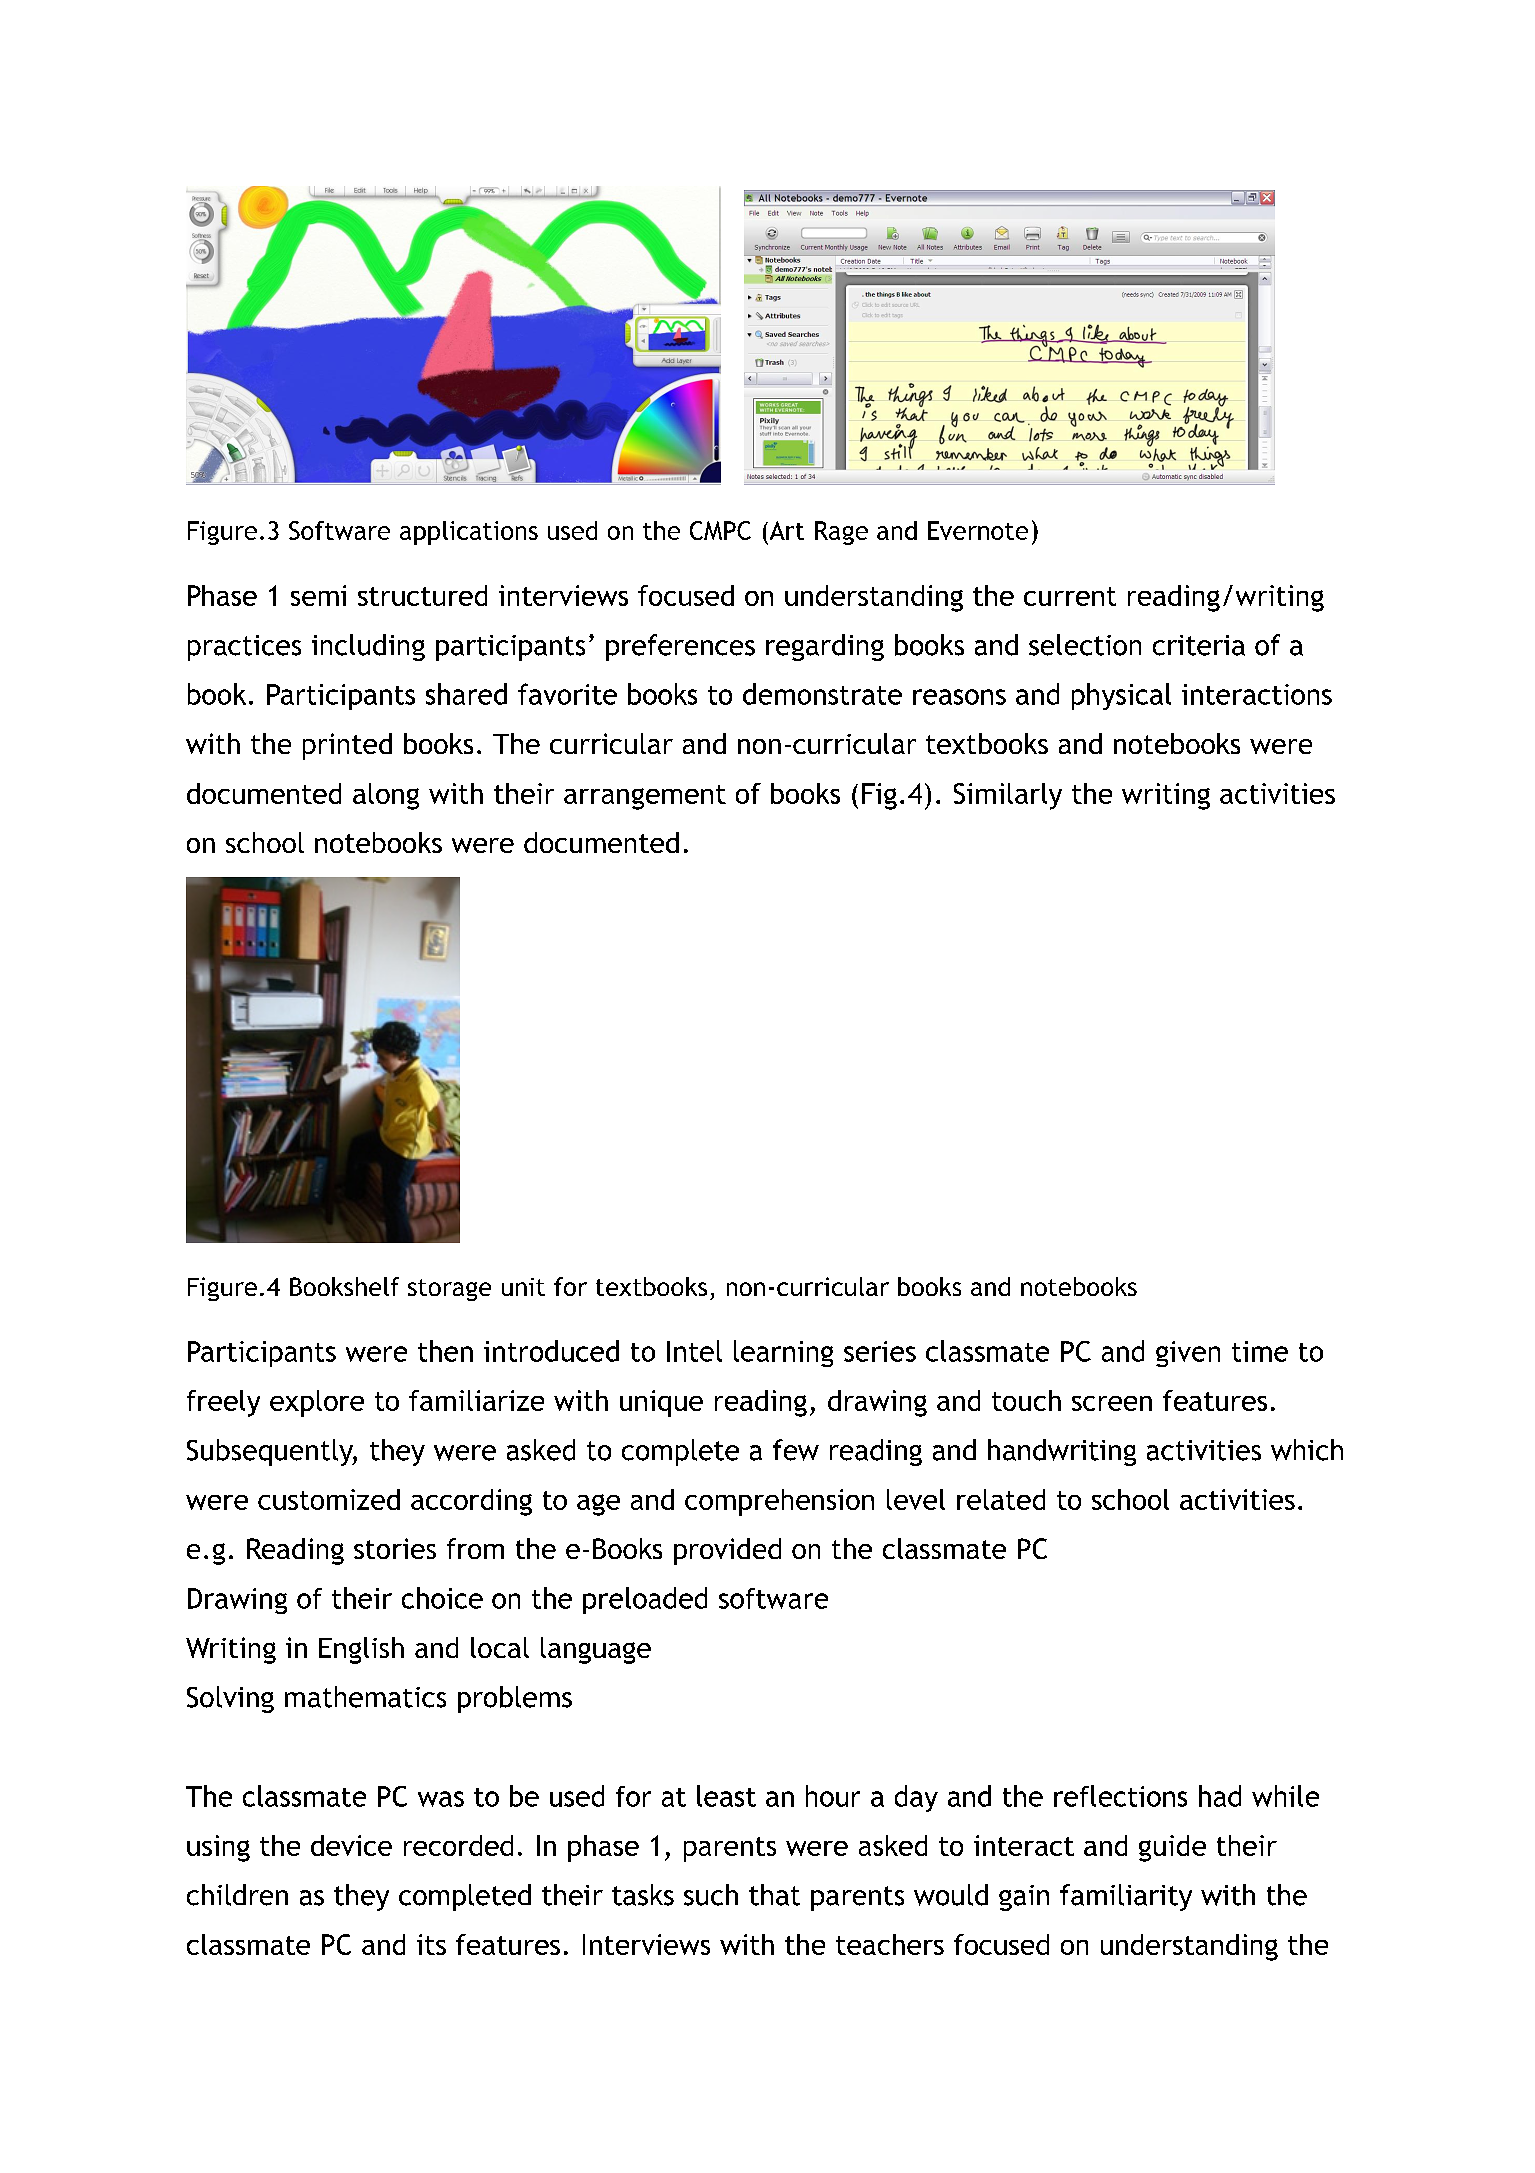  Describe the element at coordinates (1199, 645) in the page. I see `criteria` at that location.
